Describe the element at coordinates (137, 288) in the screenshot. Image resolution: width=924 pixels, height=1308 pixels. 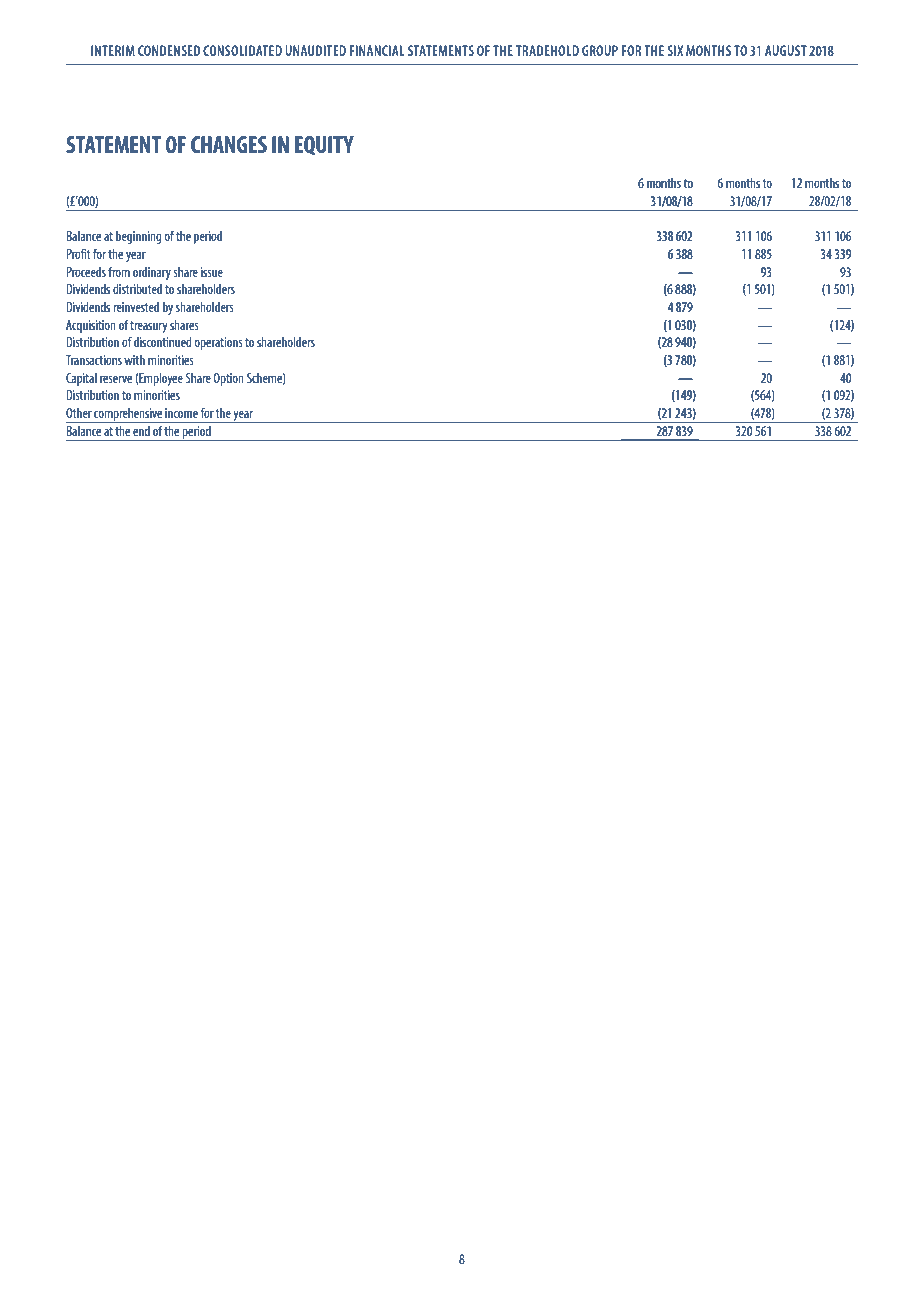
I see `distributed` at that location.
